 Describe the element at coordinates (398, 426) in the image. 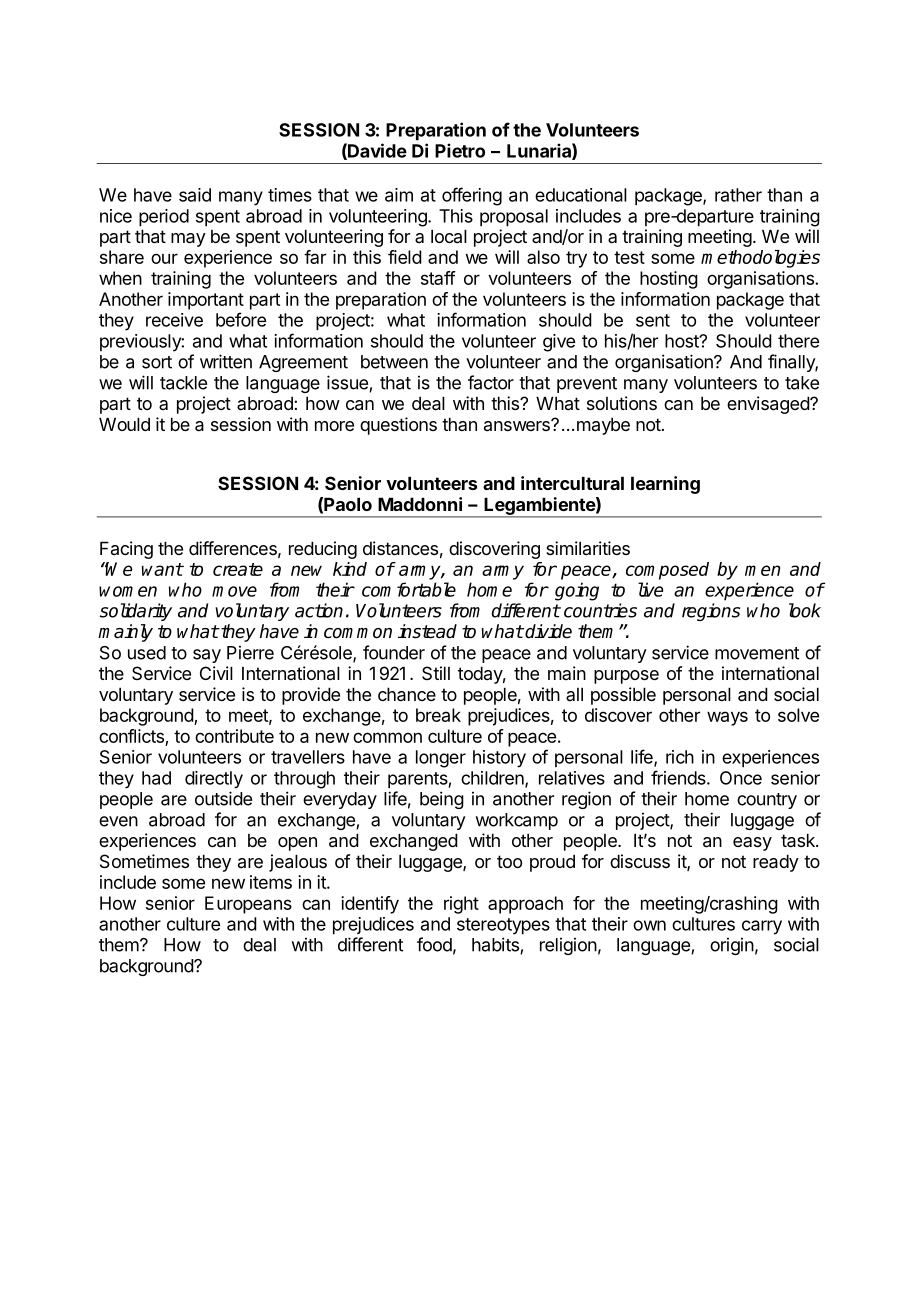

I see `questions` at that location.
